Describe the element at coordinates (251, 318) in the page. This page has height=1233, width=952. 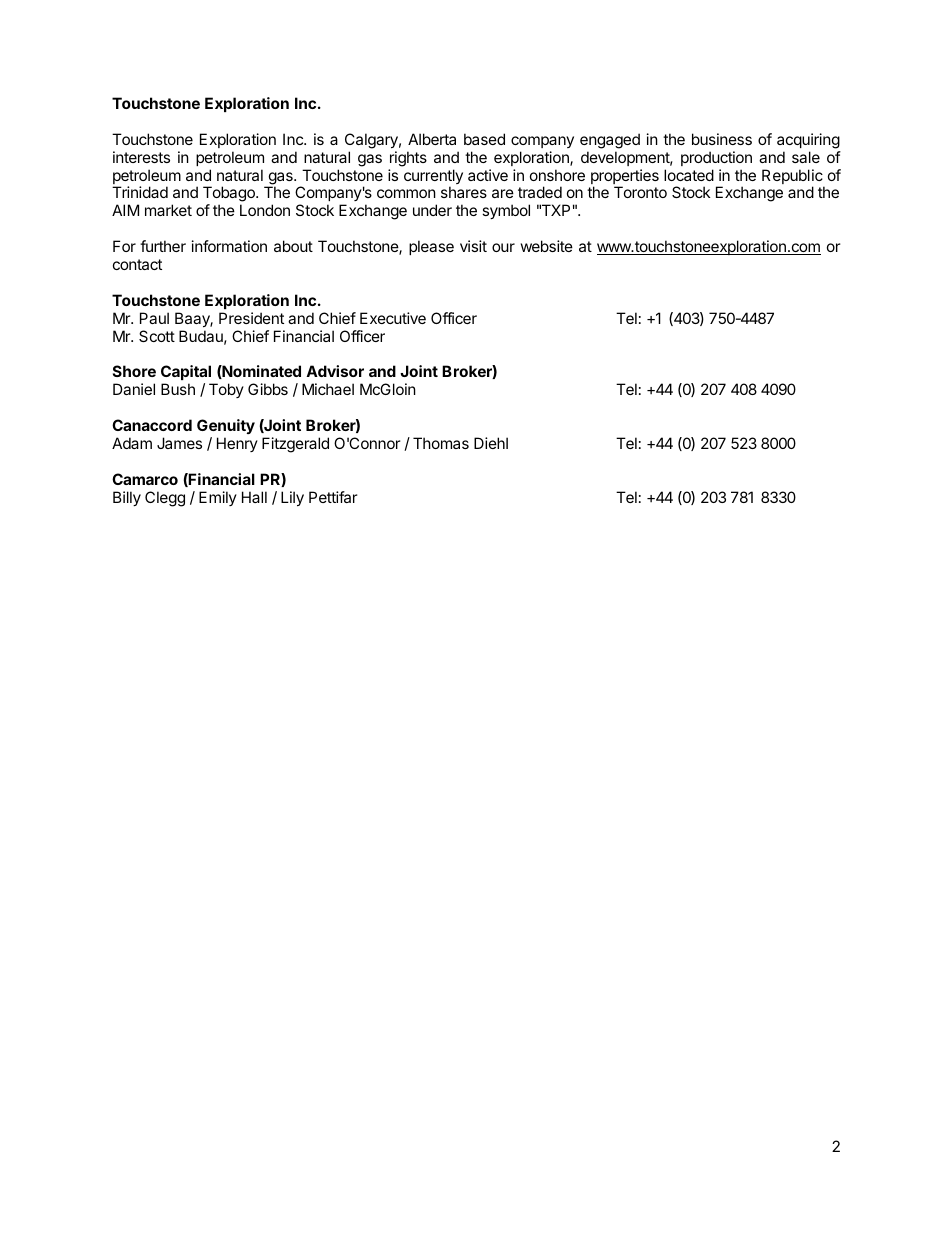
I see `President` at that location.
